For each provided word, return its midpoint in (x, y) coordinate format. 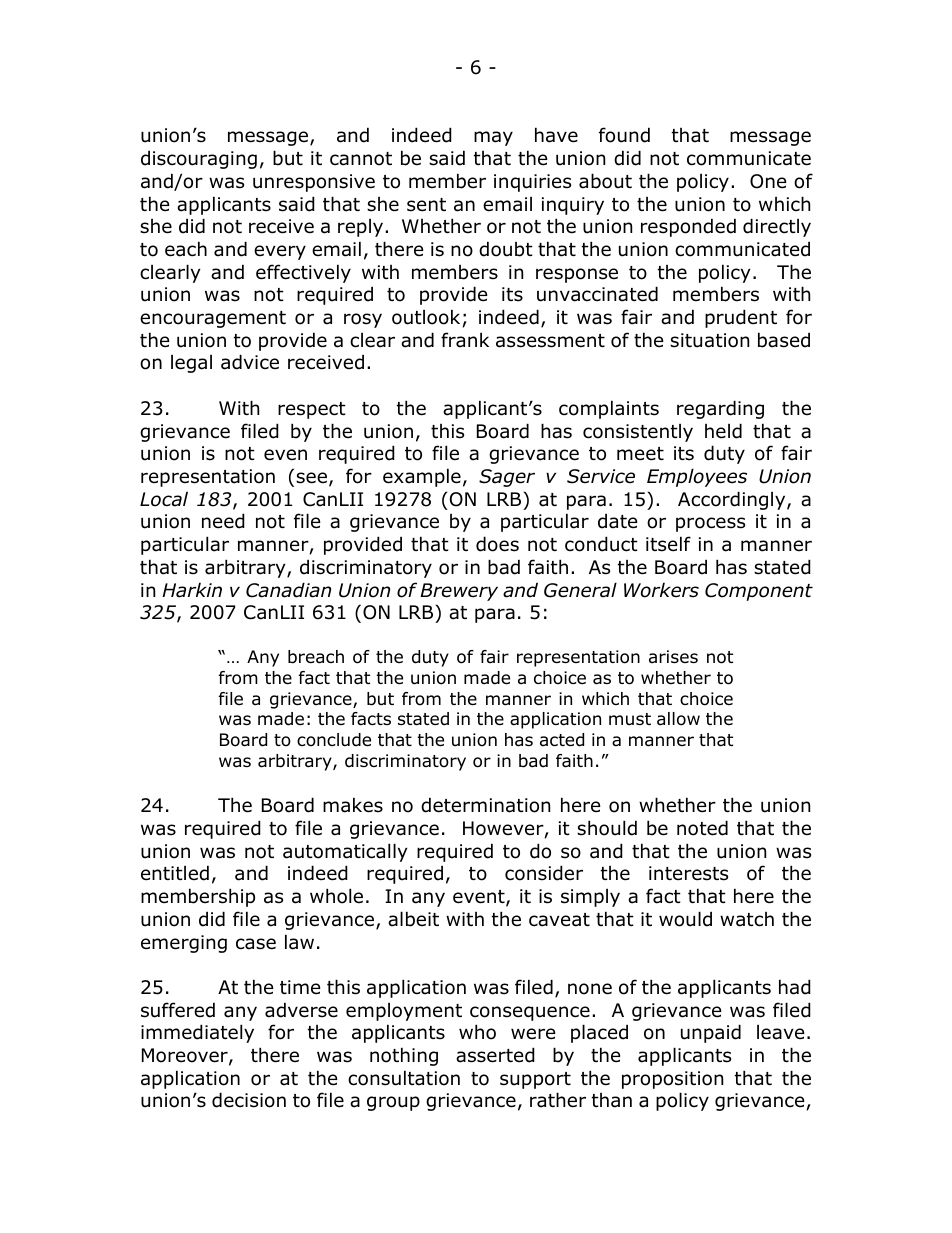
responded (688, 227)
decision (249, 1100)
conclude (334, 740)
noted (702, 828)
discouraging (199, 159)
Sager (507, 478)
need (223, 521)
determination (485, 805)
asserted (495, 1055)
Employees (697, 477)
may (493, 138)
